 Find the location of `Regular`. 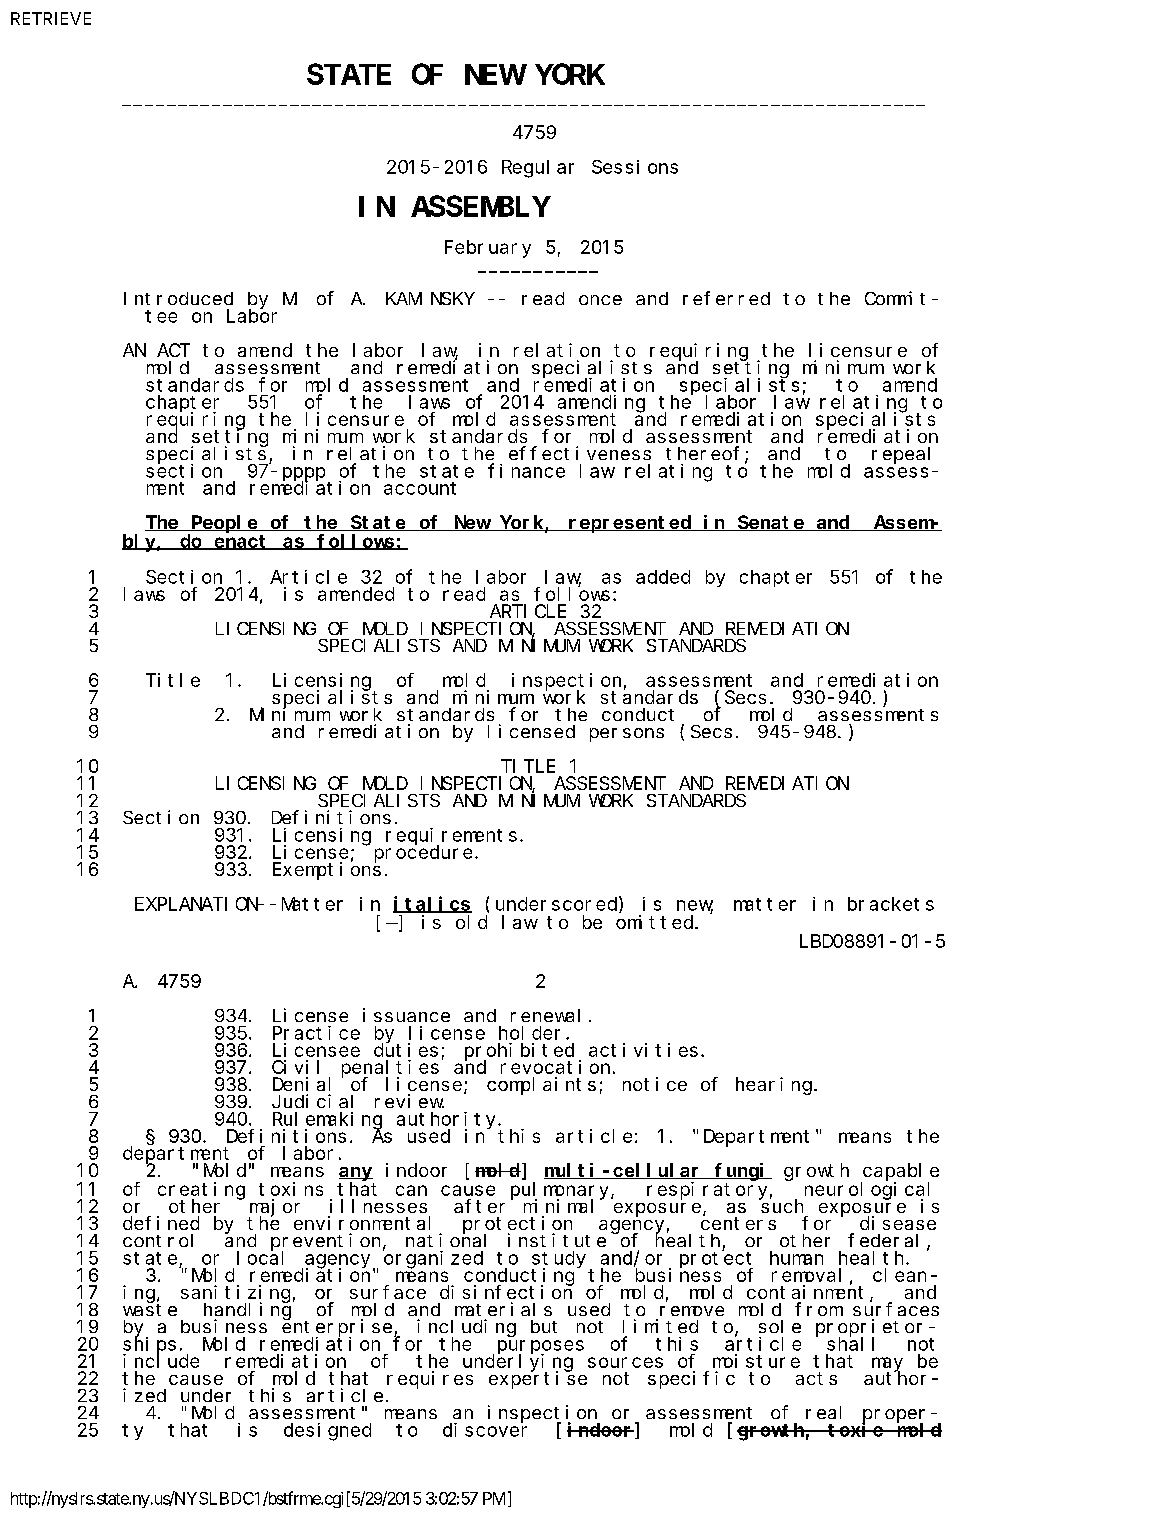

Regular is located at coordinates (538, 169).
